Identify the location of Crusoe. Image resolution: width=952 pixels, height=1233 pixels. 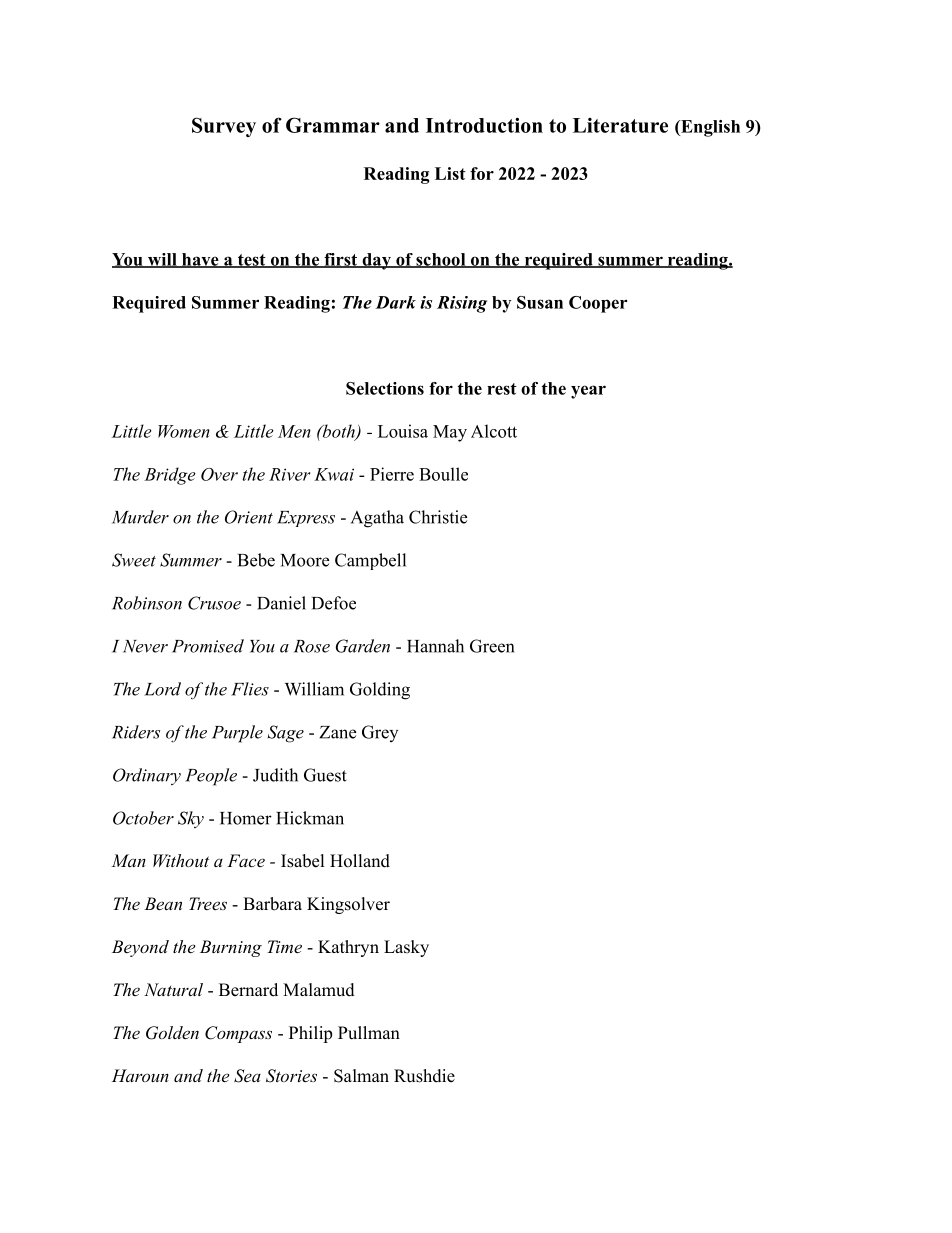
(214, 603).
